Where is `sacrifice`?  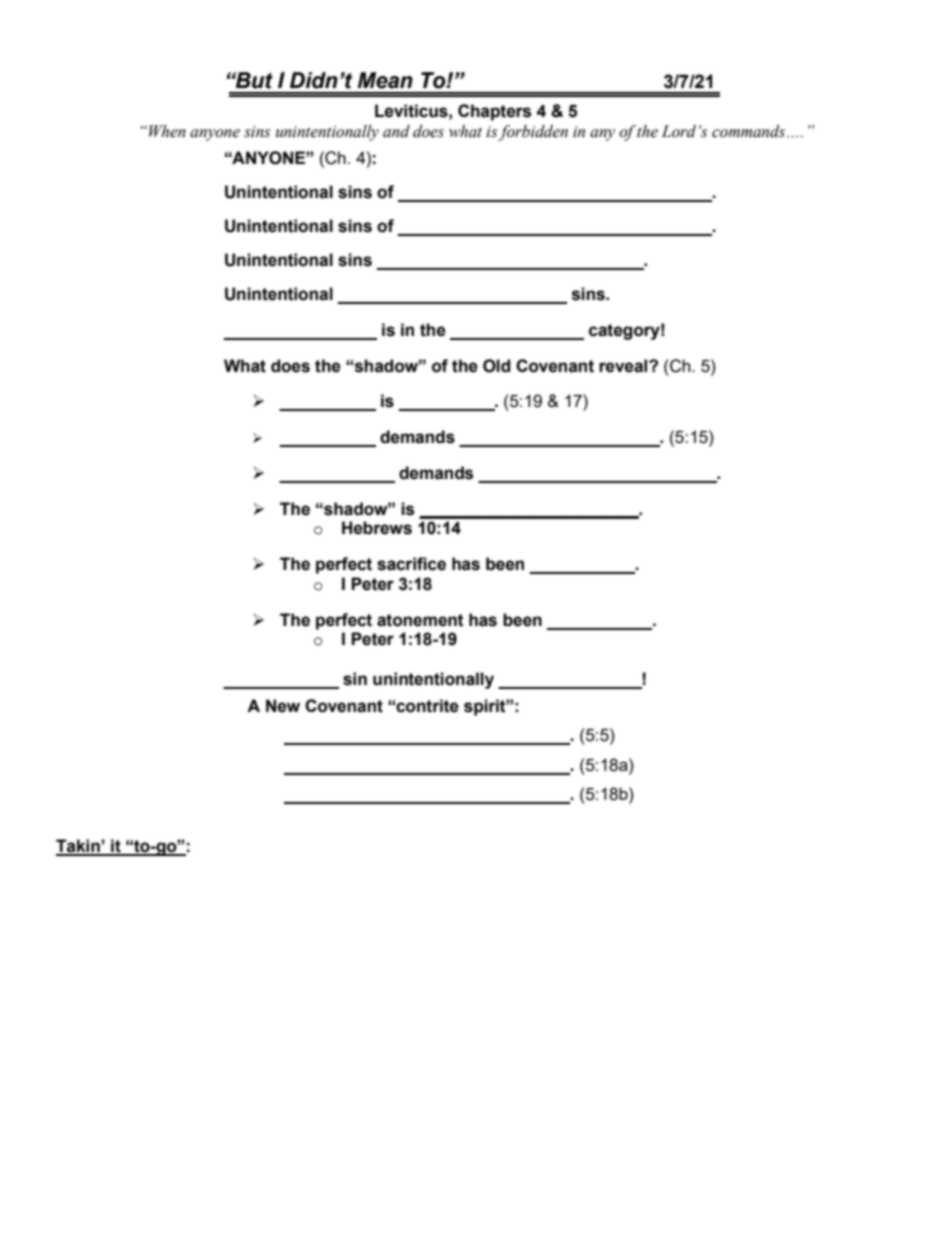
sacrifice is located at coordinates (411, 564).
